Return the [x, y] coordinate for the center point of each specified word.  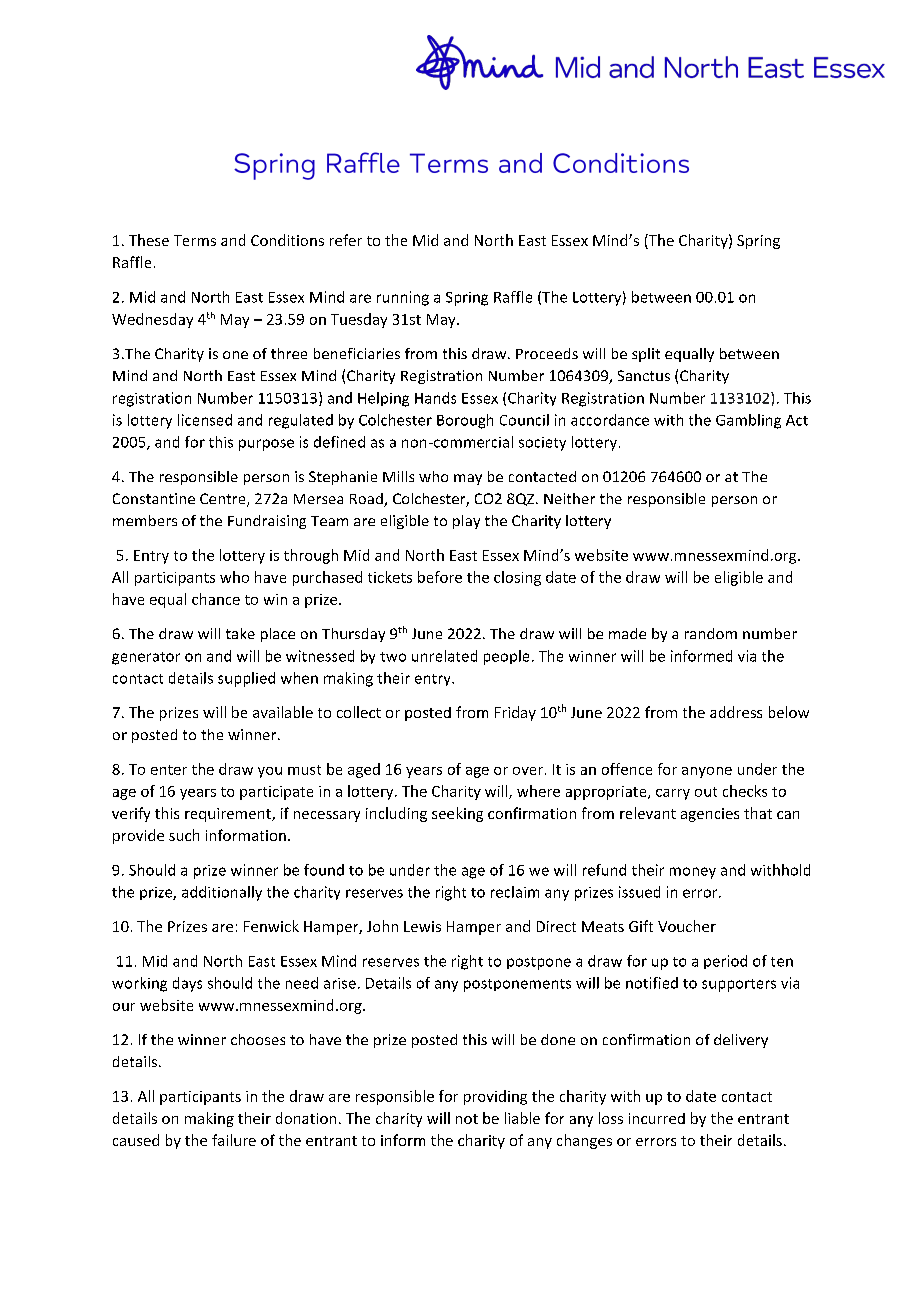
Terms [195, 240]
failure [234, 1140]
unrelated [444, 656]
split [646, 355]
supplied [246, 679]
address [736, 712]
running [403, 298]
